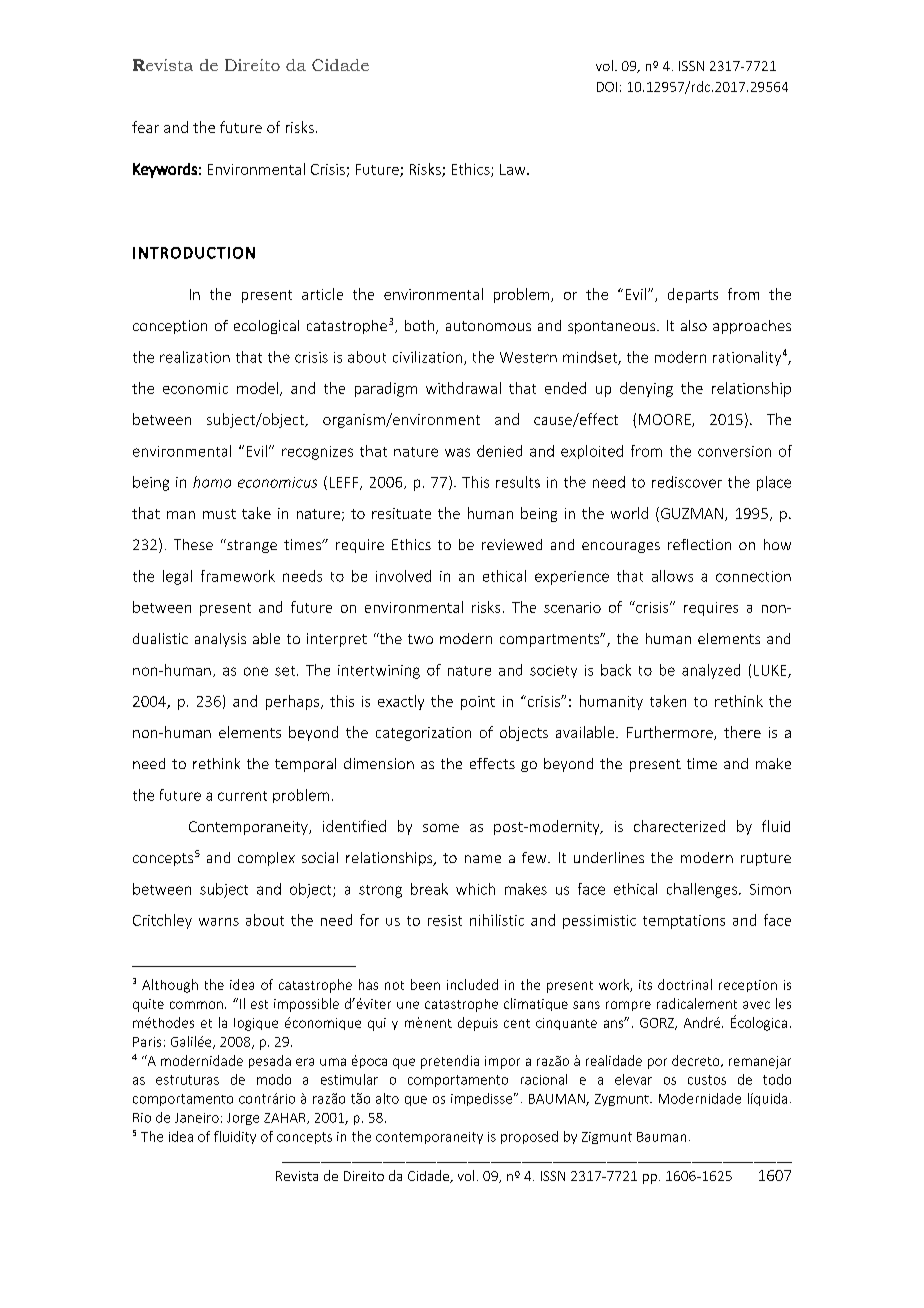  I want to click on allows, so click(672, 576).
